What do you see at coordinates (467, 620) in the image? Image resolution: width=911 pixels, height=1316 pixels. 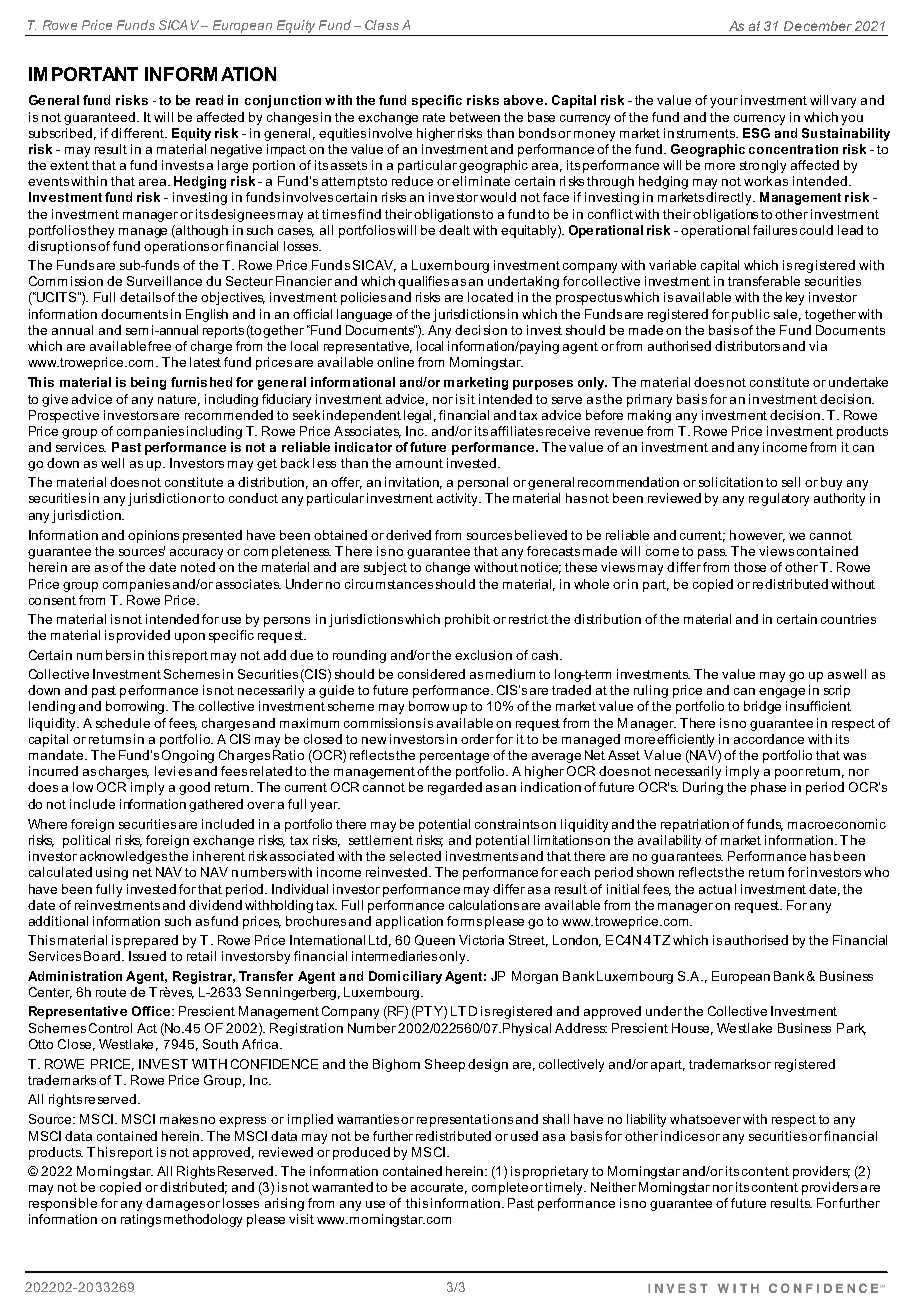 I see `prohibit` at bounding box center [467, 620].
